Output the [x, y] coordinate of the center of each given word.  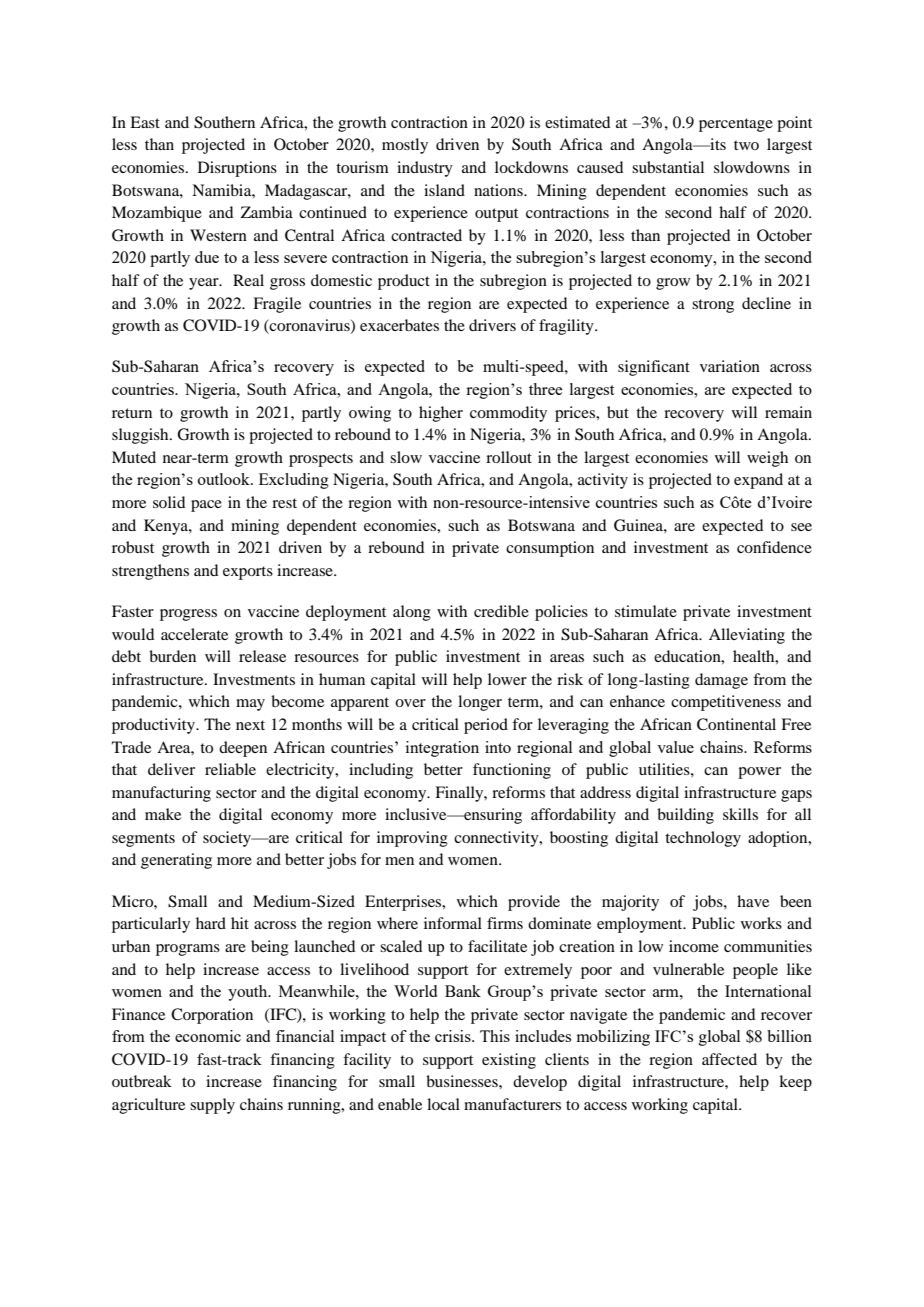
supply [212, 1106]
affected [729, 1059]
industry [425, 169]
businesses [463, 1081]
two [746, 145]
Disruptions [237, 169]
